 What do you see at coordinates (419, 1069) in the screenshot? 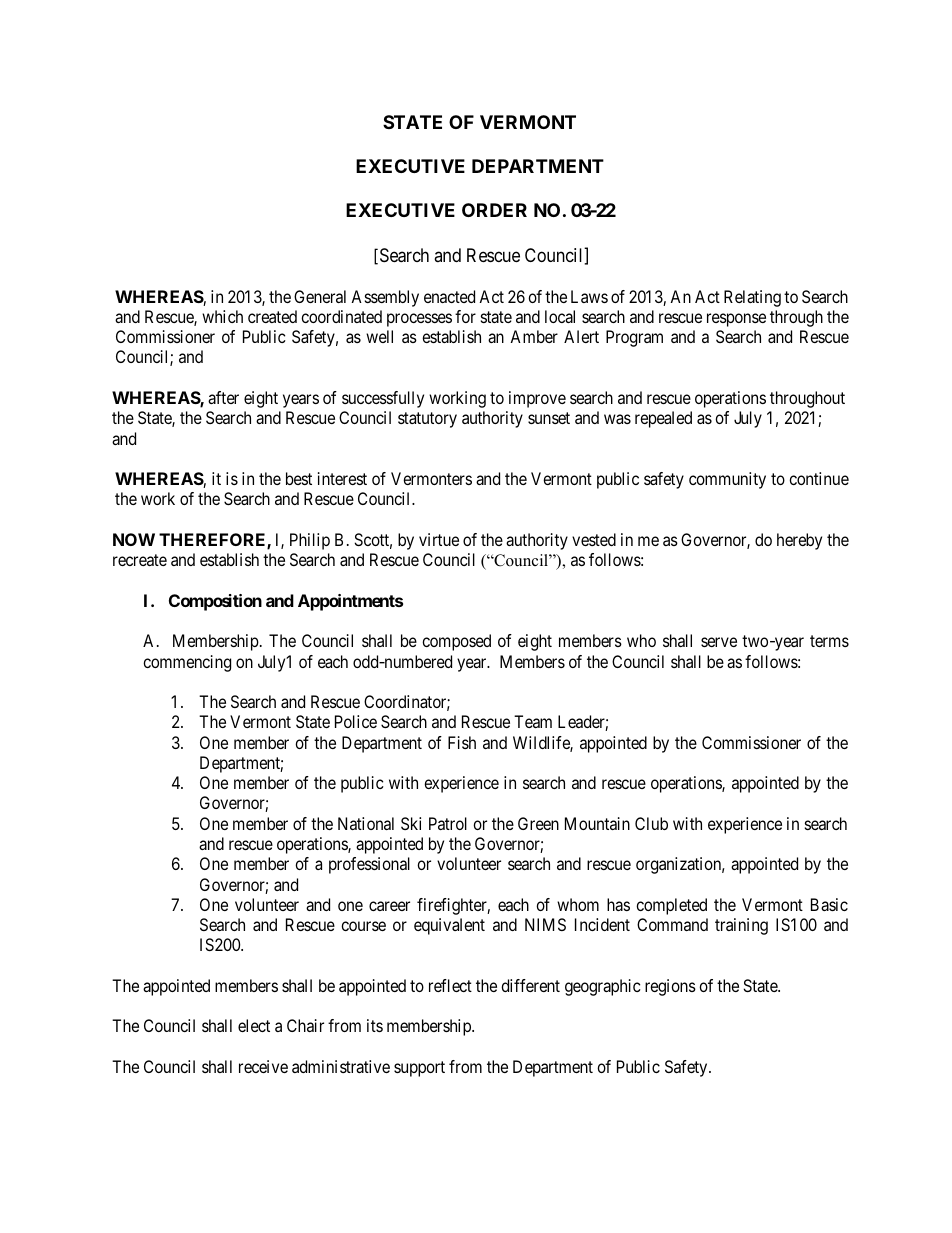
I see `support` at bounding box center [419, 1069].
